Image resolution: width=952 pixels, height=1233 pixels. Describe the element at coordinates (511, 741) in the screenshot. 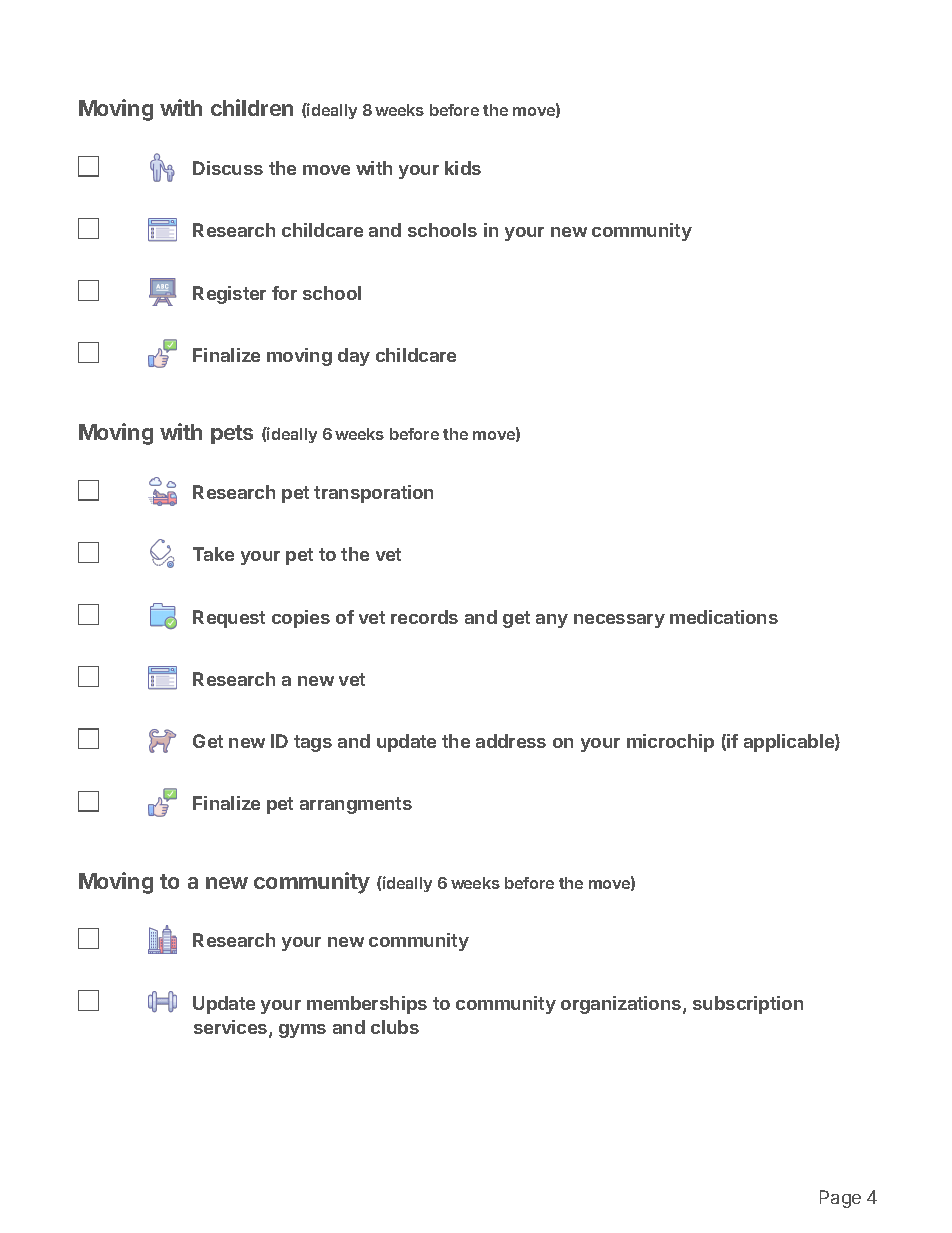

I see `address` at that location.
